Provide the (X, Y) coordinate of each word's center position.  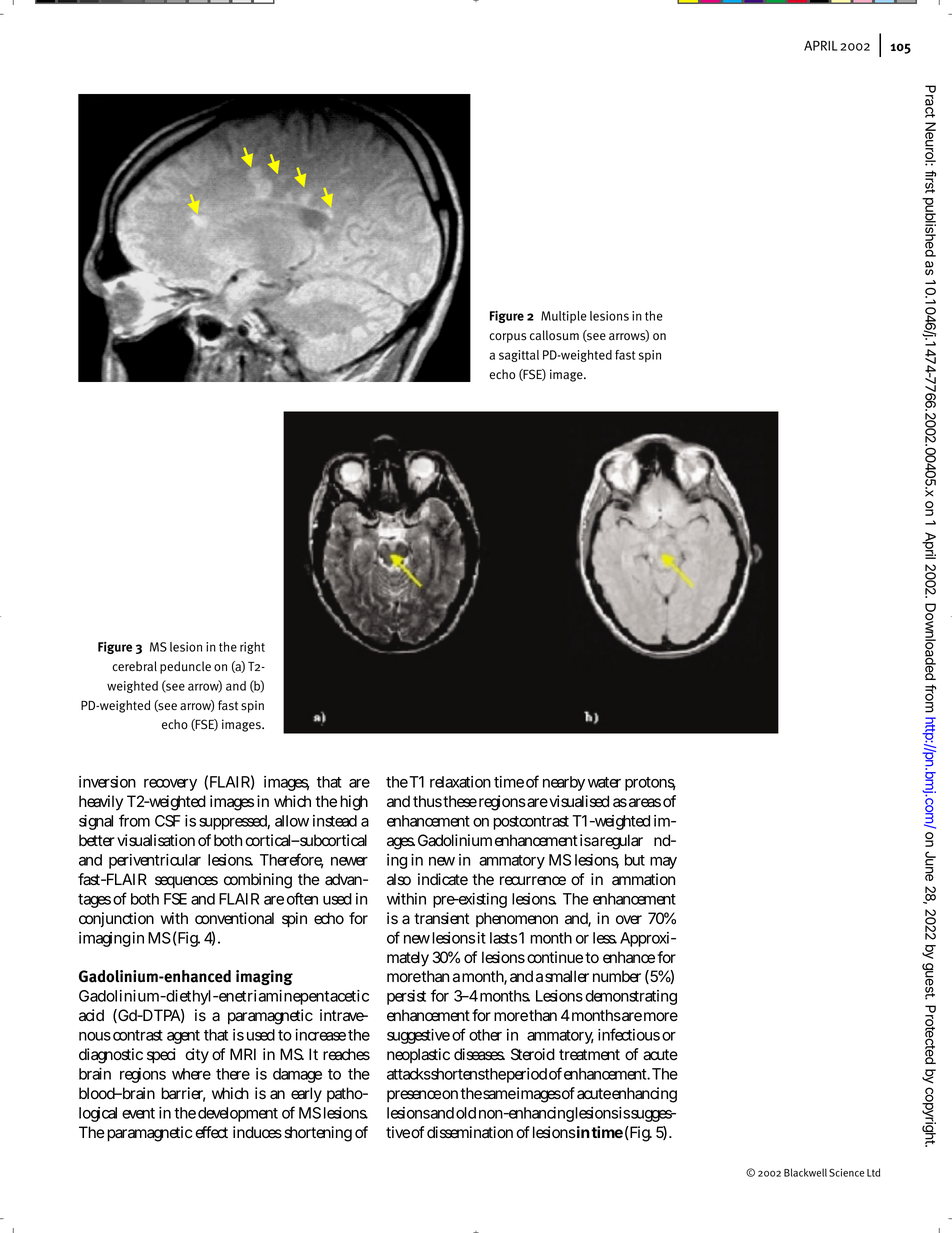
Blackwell (805, 1172)
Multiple (564, 317)
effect (211, 1132)
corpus (507, 338)
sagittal (519, 356)
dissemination (472, 1132)
